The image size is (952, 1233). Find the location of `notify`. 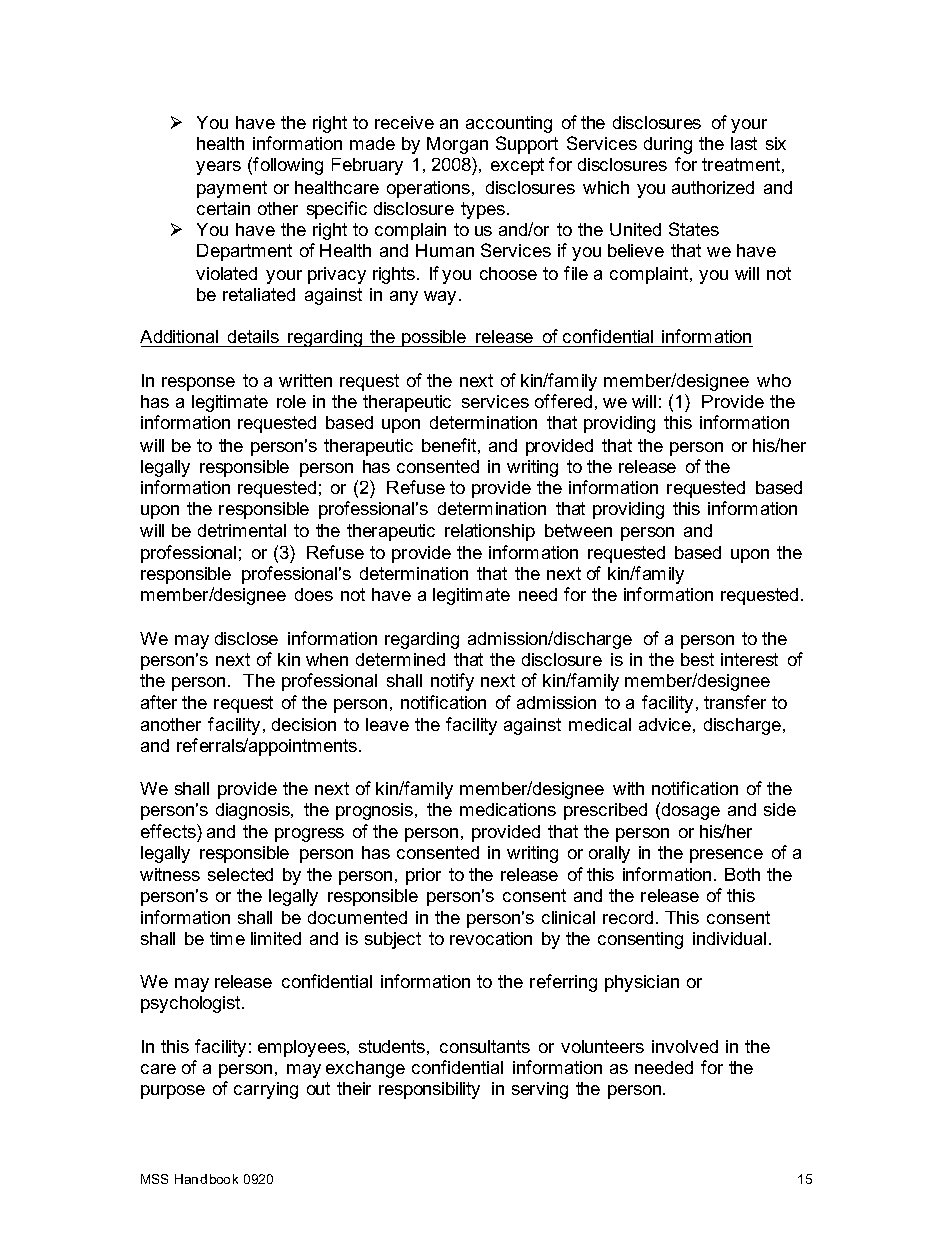

notify is located at coordinates (452, 682).
